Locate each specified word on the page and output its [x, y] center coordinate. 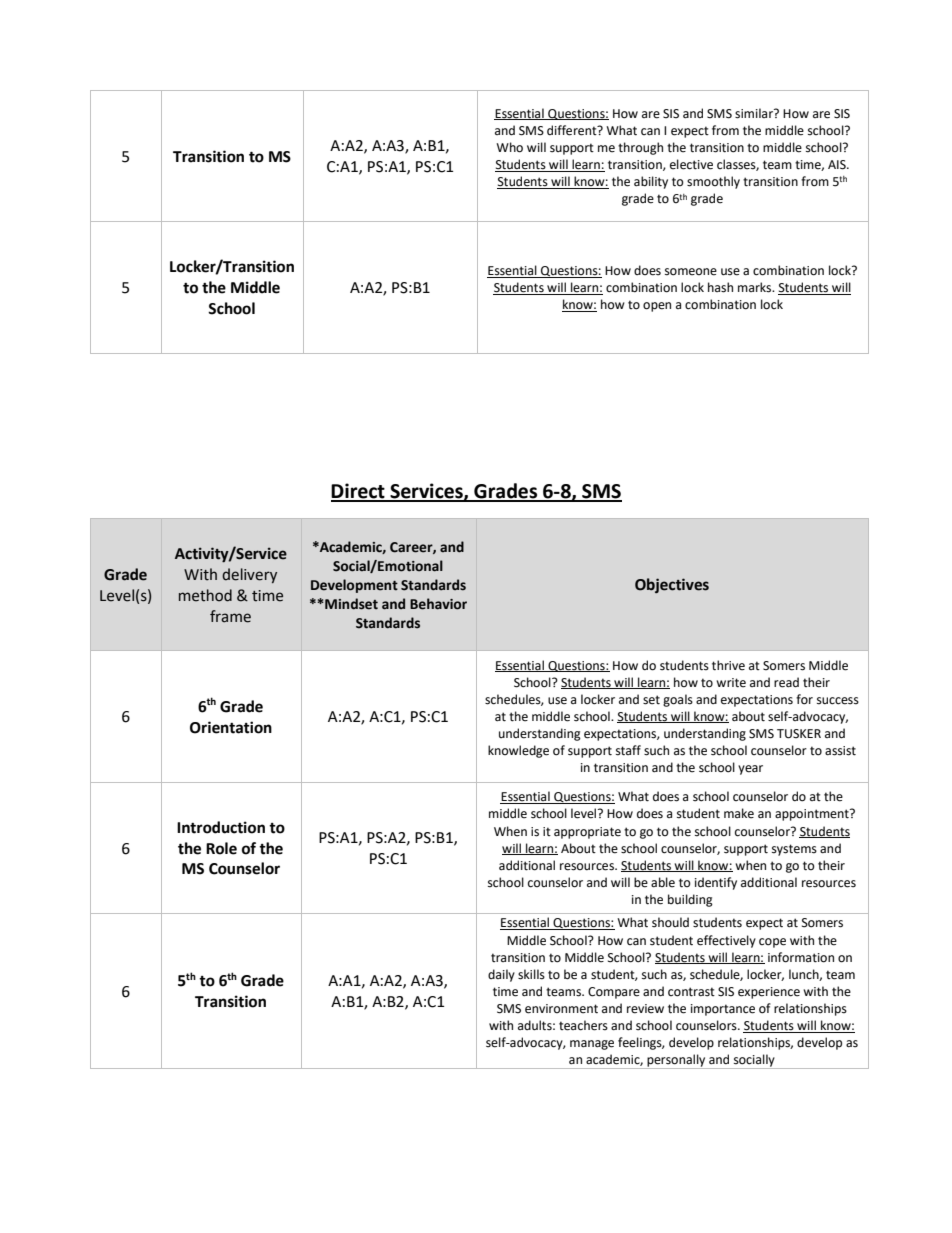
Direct [359, 492]
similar [755, 113]
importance [723, 1010]
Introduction [221, 827]
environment [561, 1009]
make [739, 813]
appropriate [587, 833]
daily [501, 975]
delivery [249, 575]
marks [756, 287]
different [573, 130]
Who [509, 147]
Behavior [438, 604]
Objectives [672, 585]
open [657, 307]
